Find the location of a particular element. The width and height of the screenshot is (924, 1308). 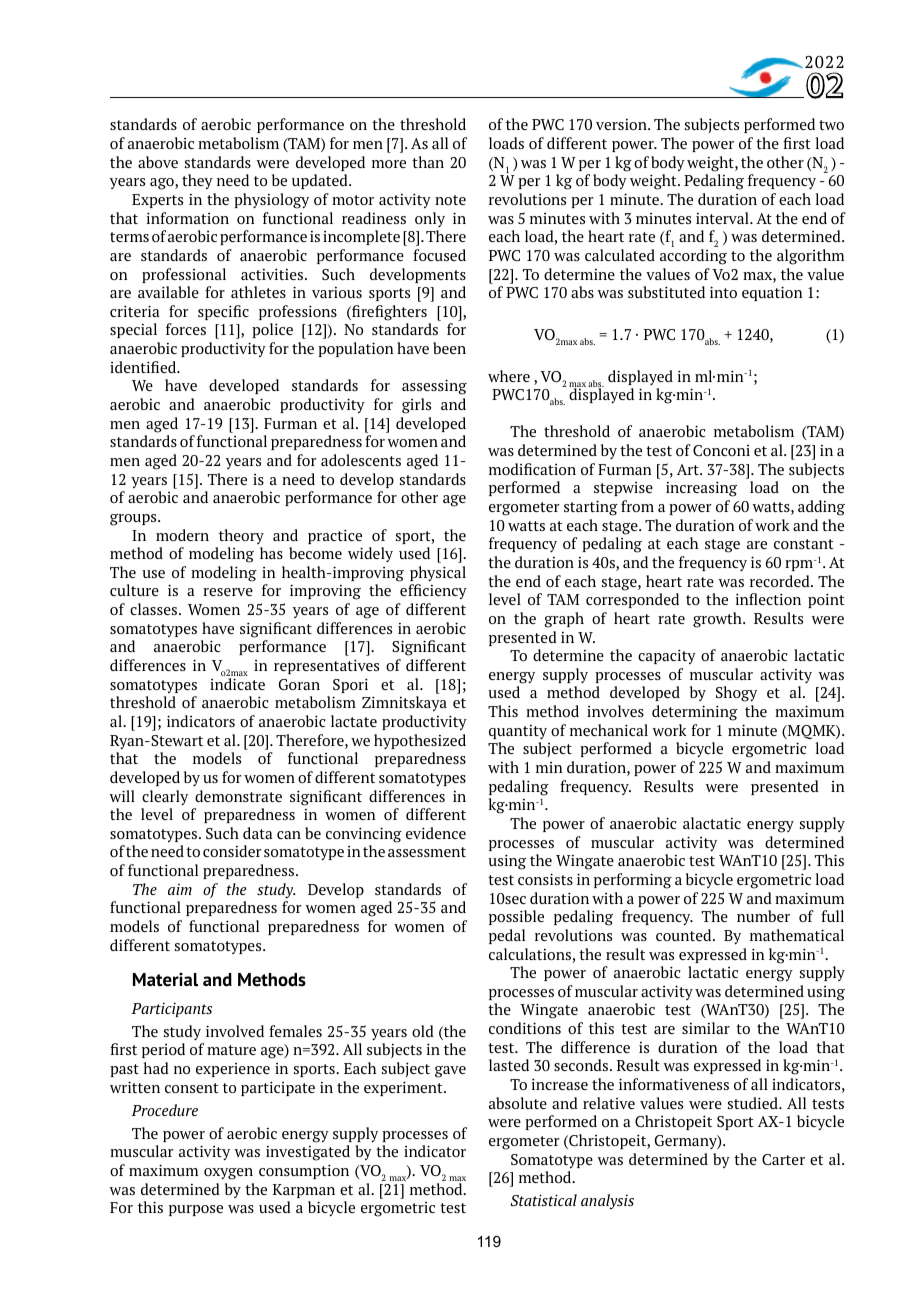

modification is located at coordinates (532, 469).
